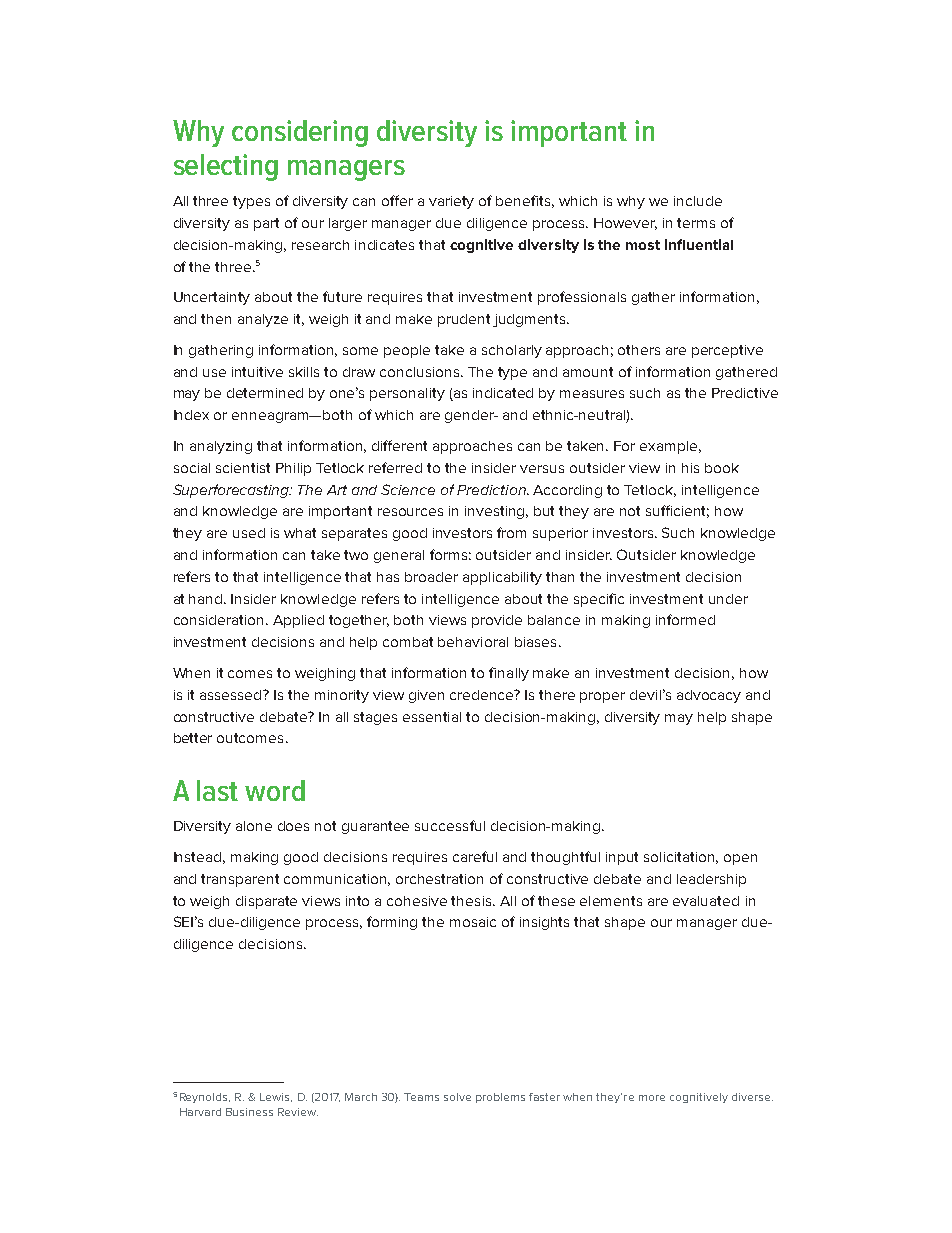 Image resolution: width=952 pixels, height=1233 pixels. I want to click on behavioral, so click(473, 642).
